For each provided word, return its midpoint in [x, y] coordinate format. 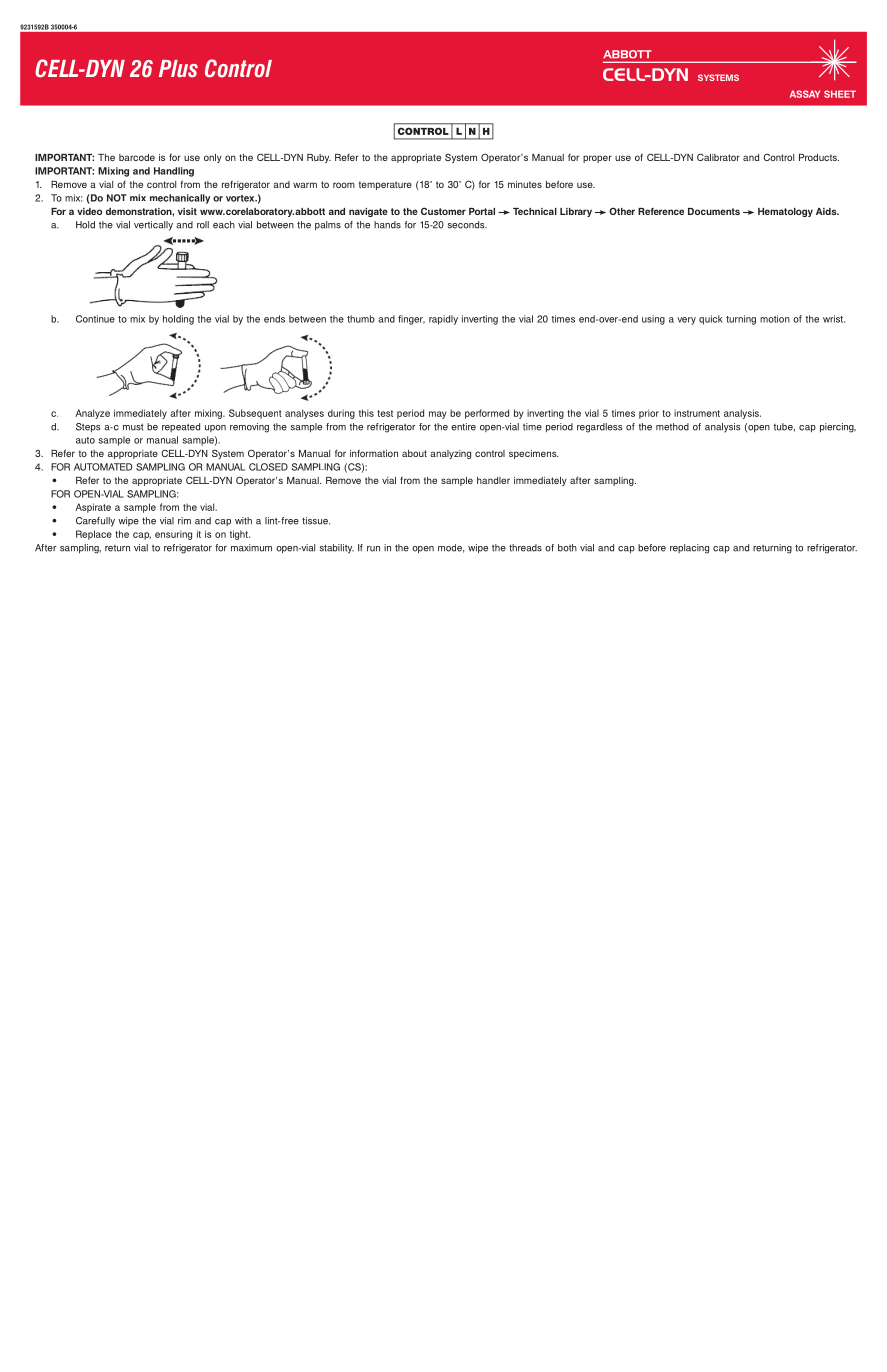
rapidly [443, 320]
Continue [95, 319]
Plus [178, 69]
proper [597, 159]
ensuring [173, 535]
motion [775, 319]
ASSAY [805, 94]
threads [525, 548]
